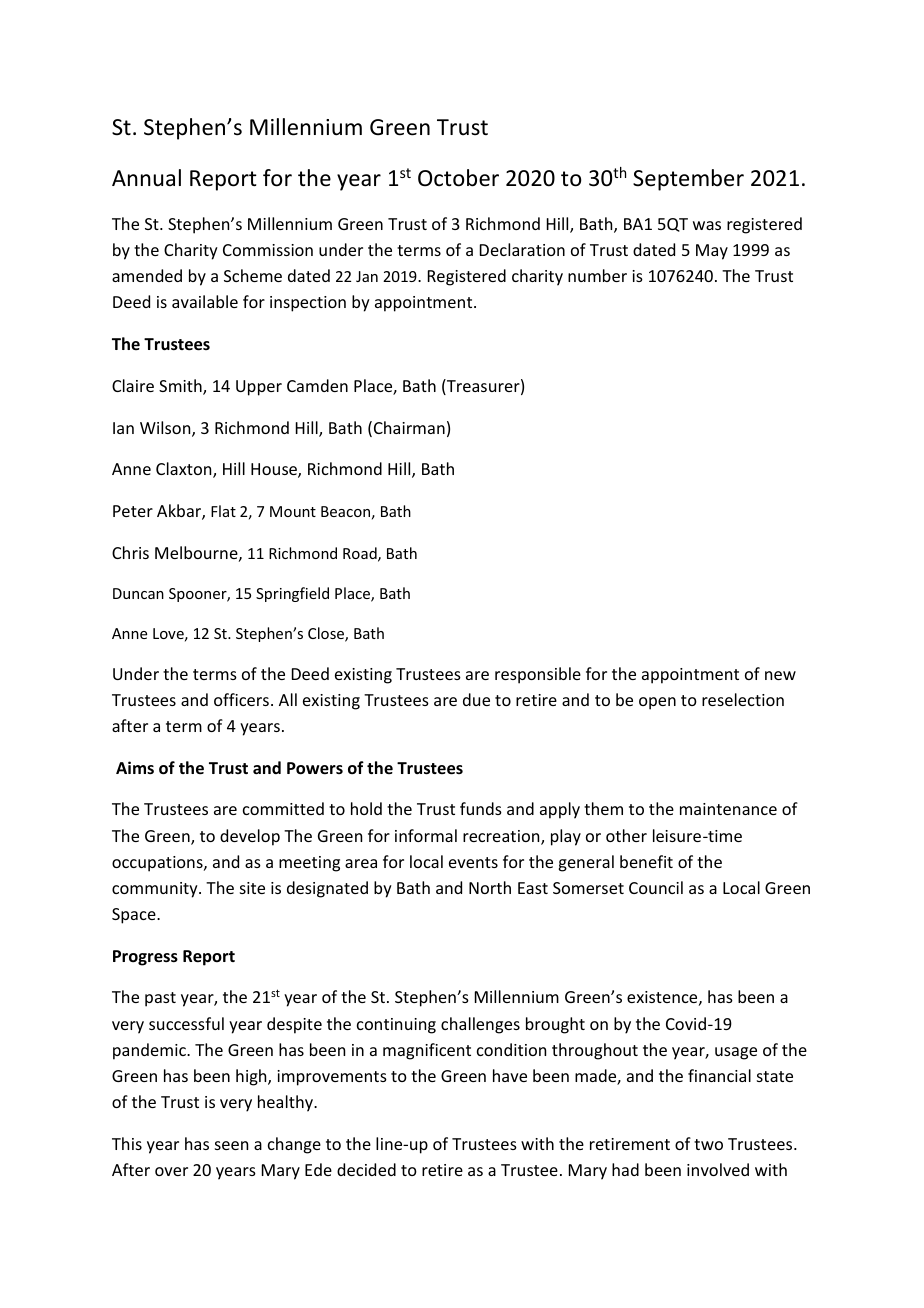 This page has height=1308, width=924. What do you see at coordinates (317, 385) in the page?
I see `Camden` at bounding box center [317, 385].
